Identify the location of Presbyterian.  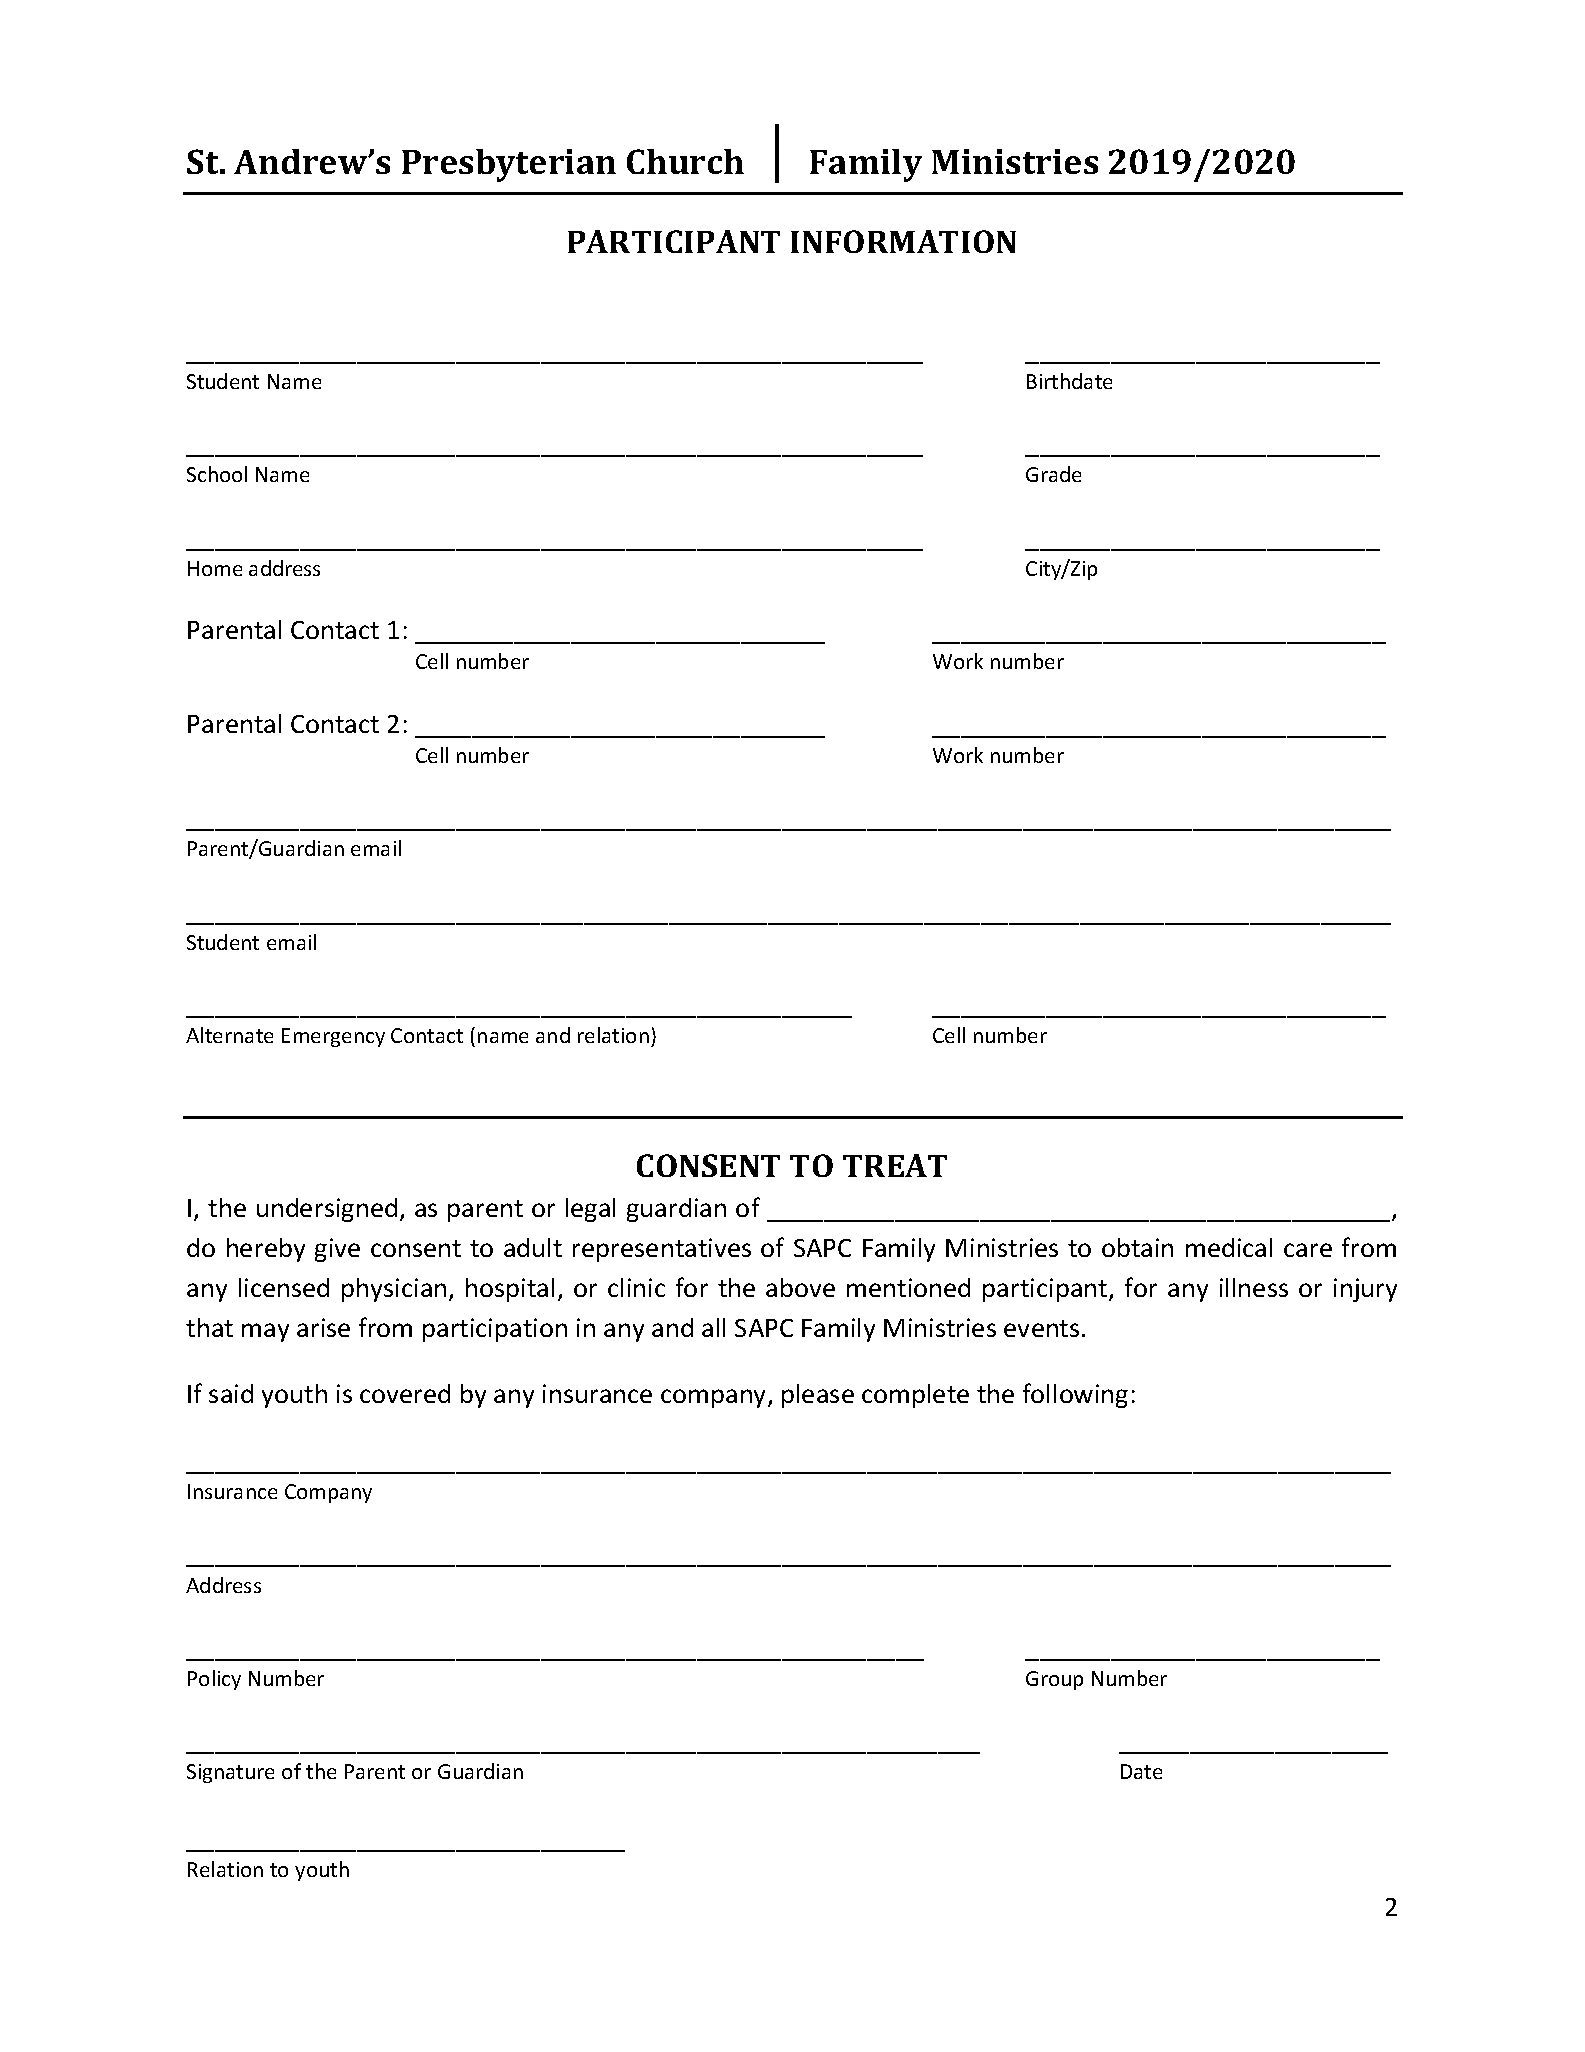
(509, 165).
